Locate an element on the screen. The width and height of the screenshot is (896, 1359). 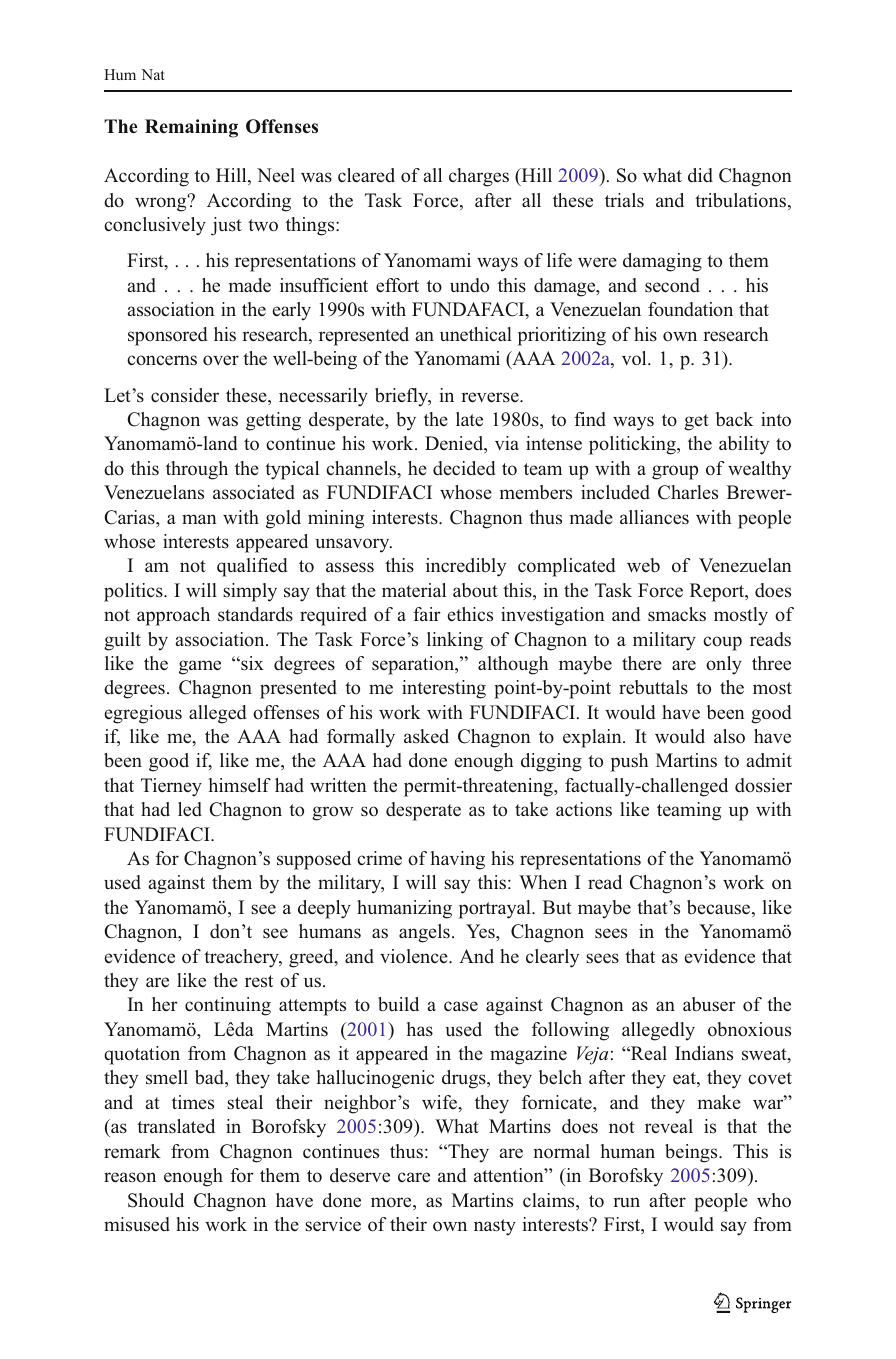
care is located at coordinates (414, 1177).
